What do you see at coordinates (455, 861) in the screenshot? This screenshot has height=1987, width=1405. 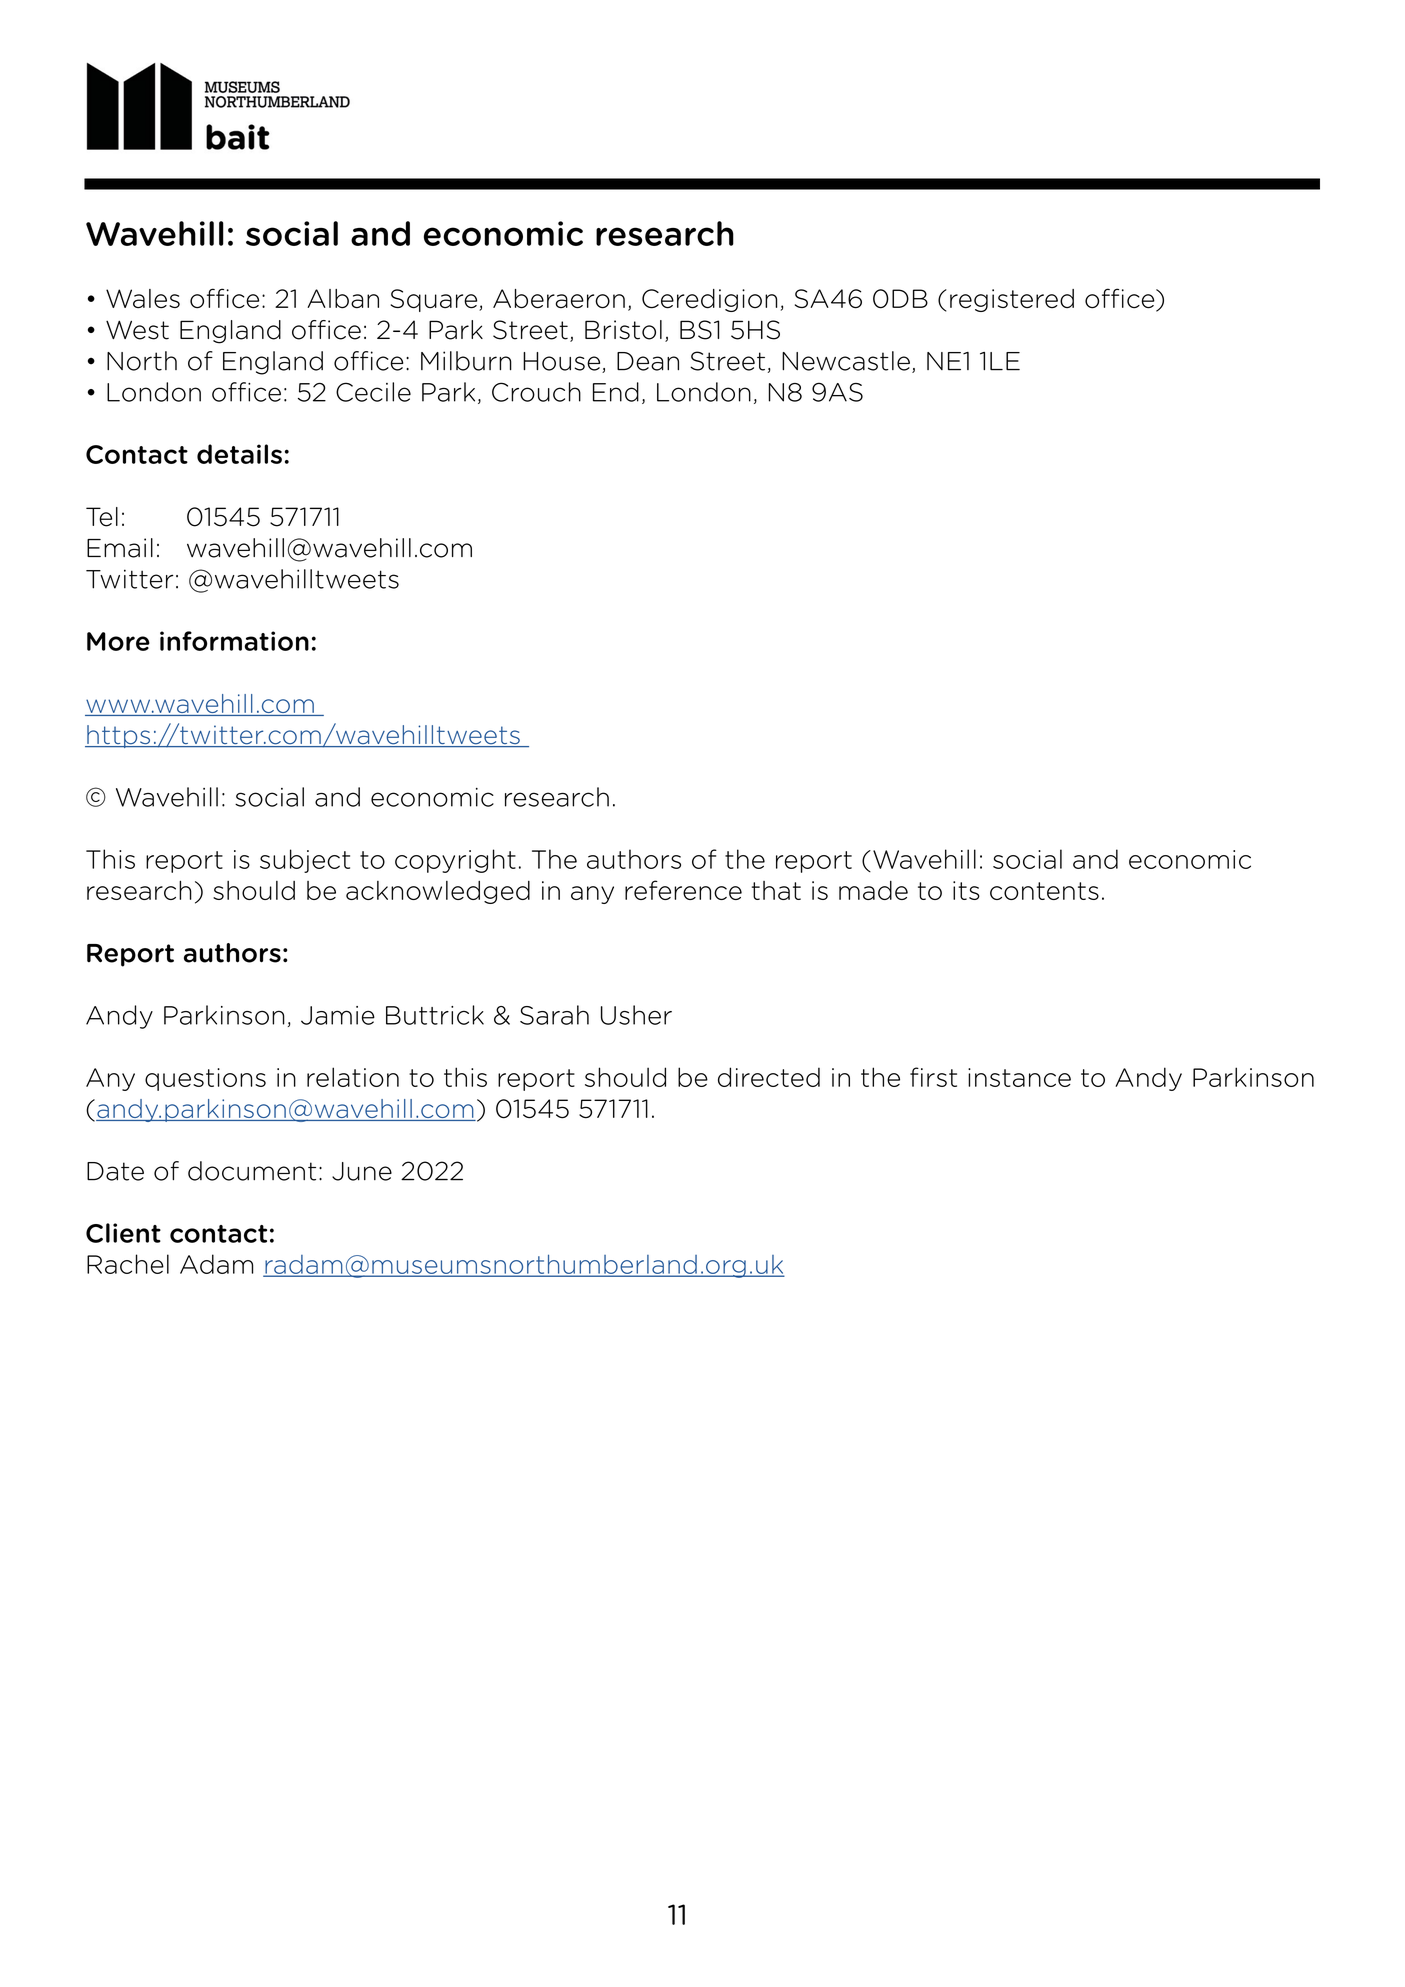 I see `copyright` at bounding box center [455, 861].
